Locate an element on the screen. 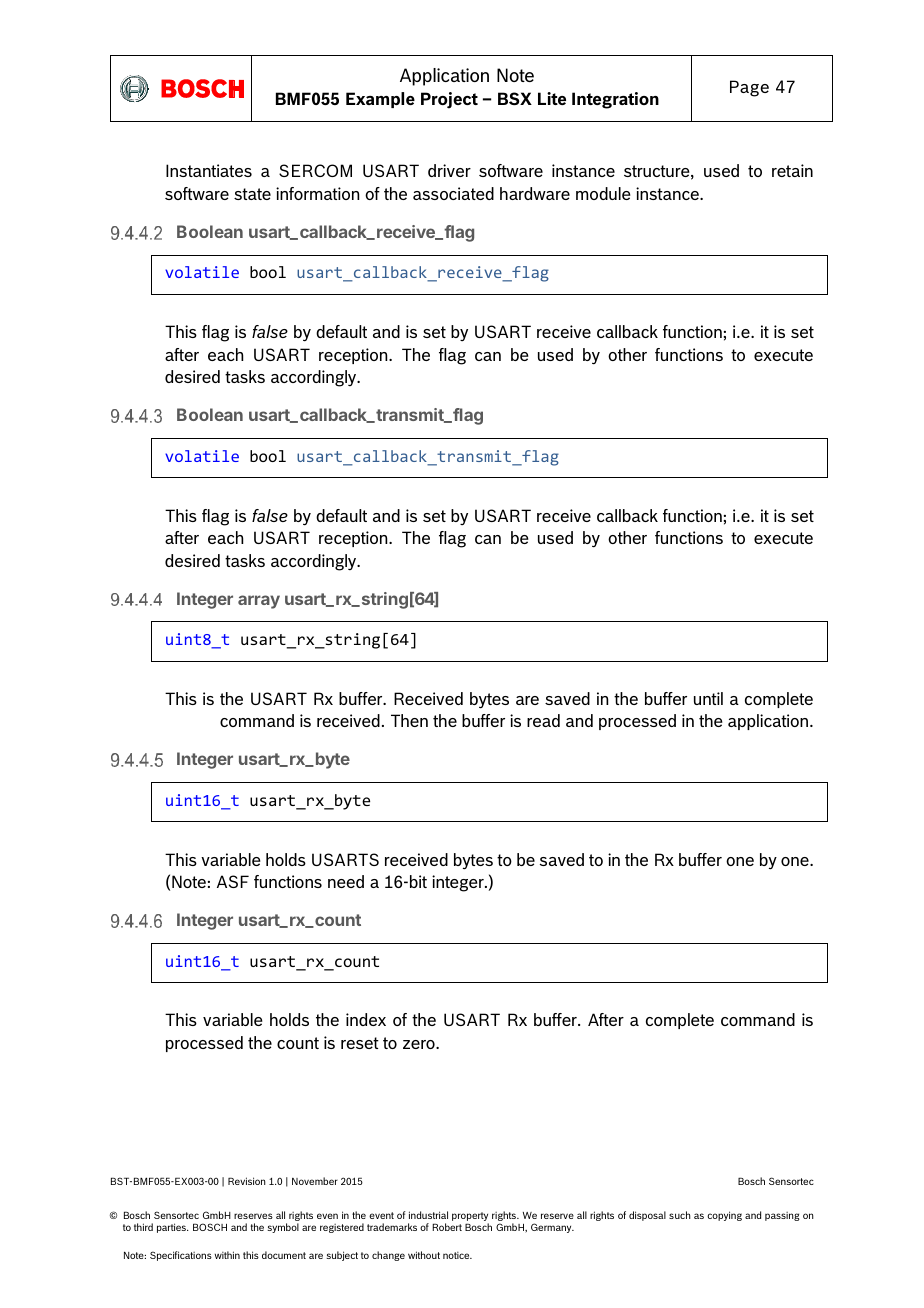 This screenshot has width=924, height=1308. property is located at coordinates (470, 1218).
